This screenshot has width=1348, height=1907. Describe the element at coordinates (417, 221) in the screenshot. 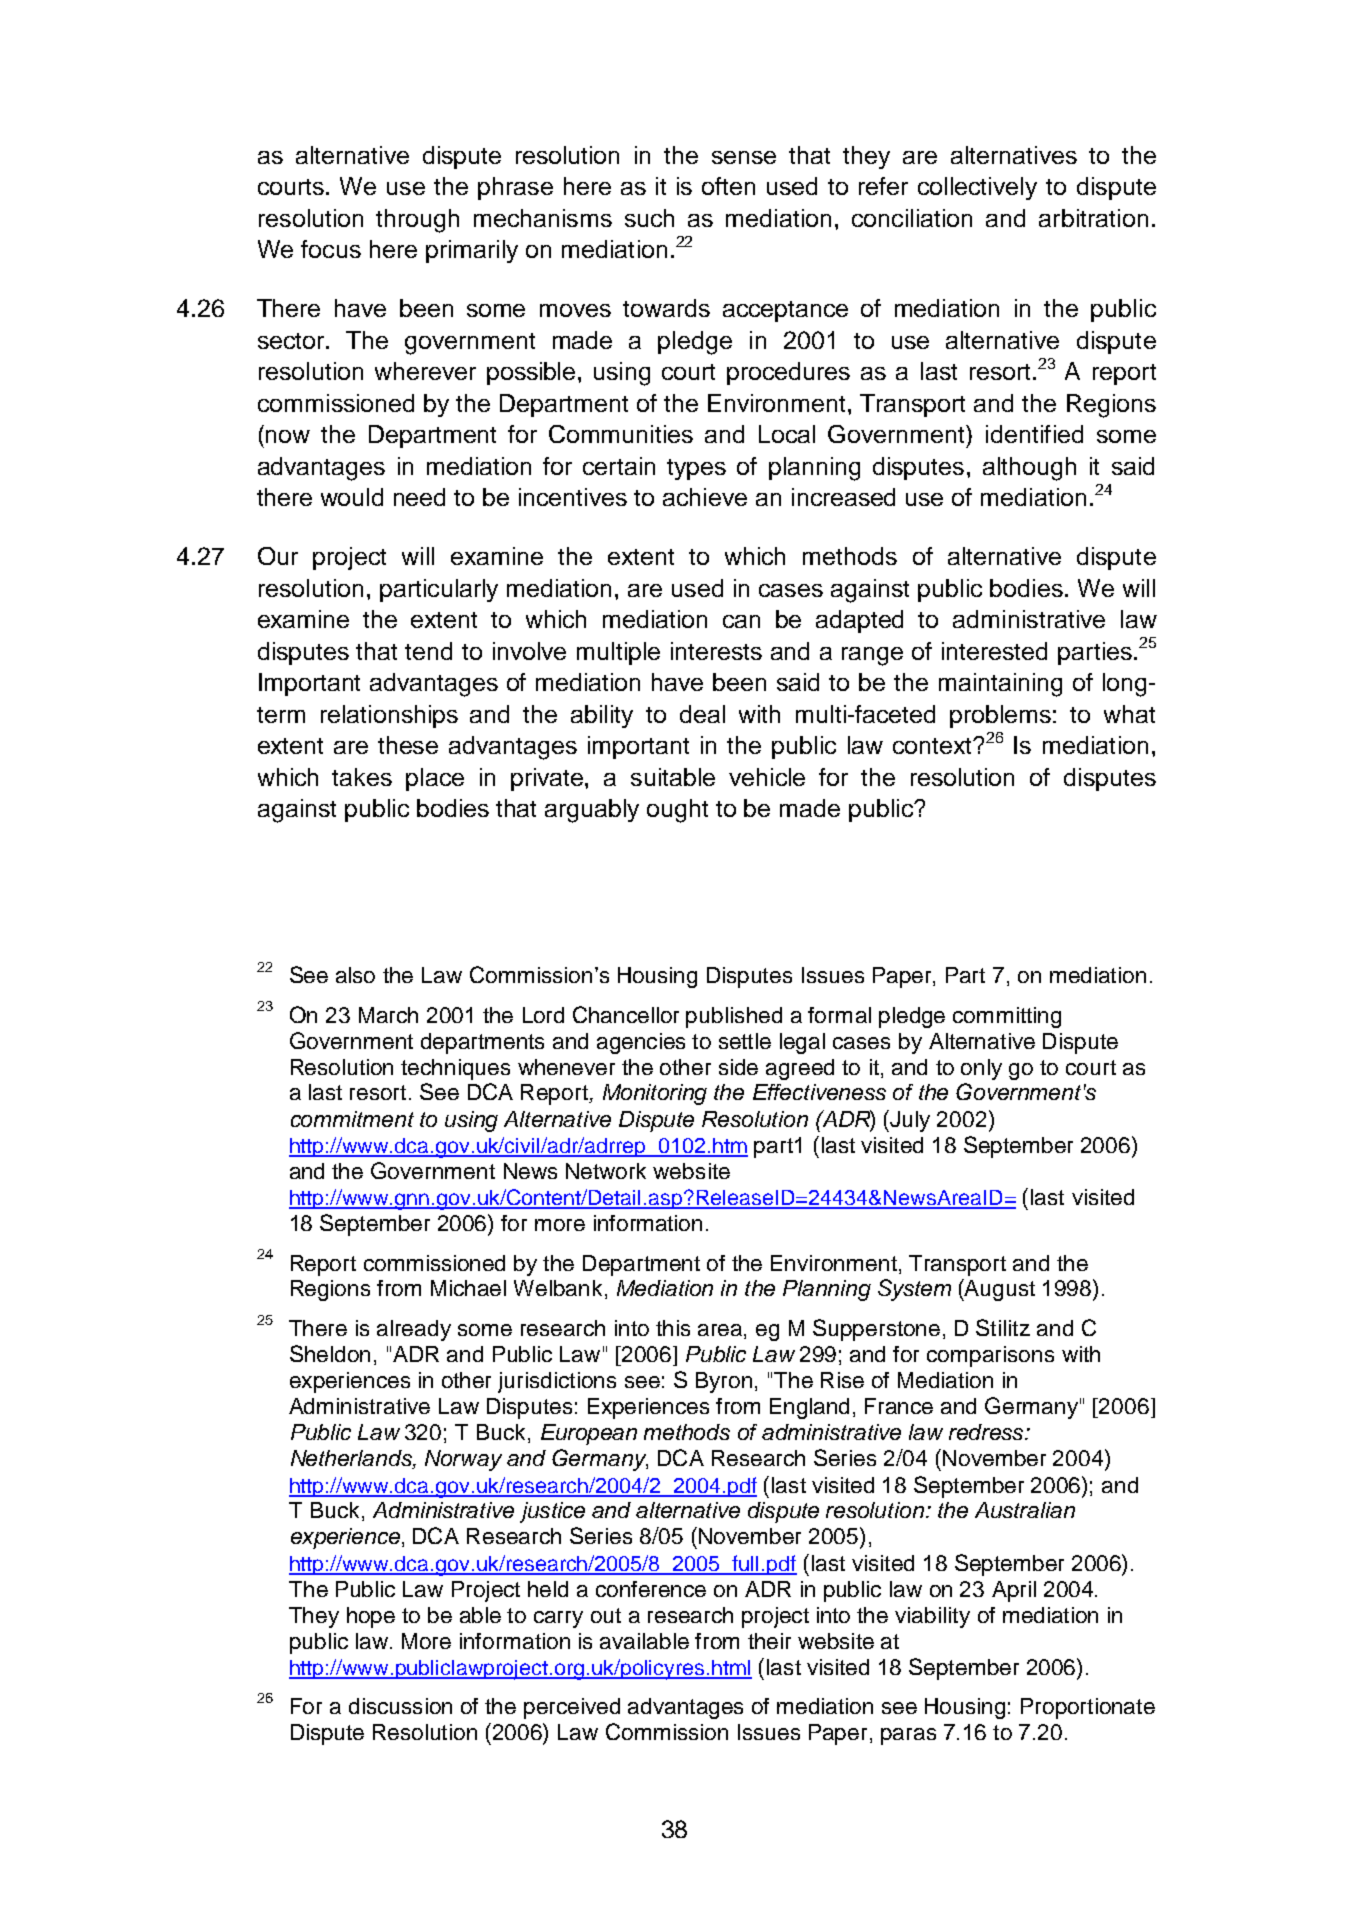

I see `through` at that location.
